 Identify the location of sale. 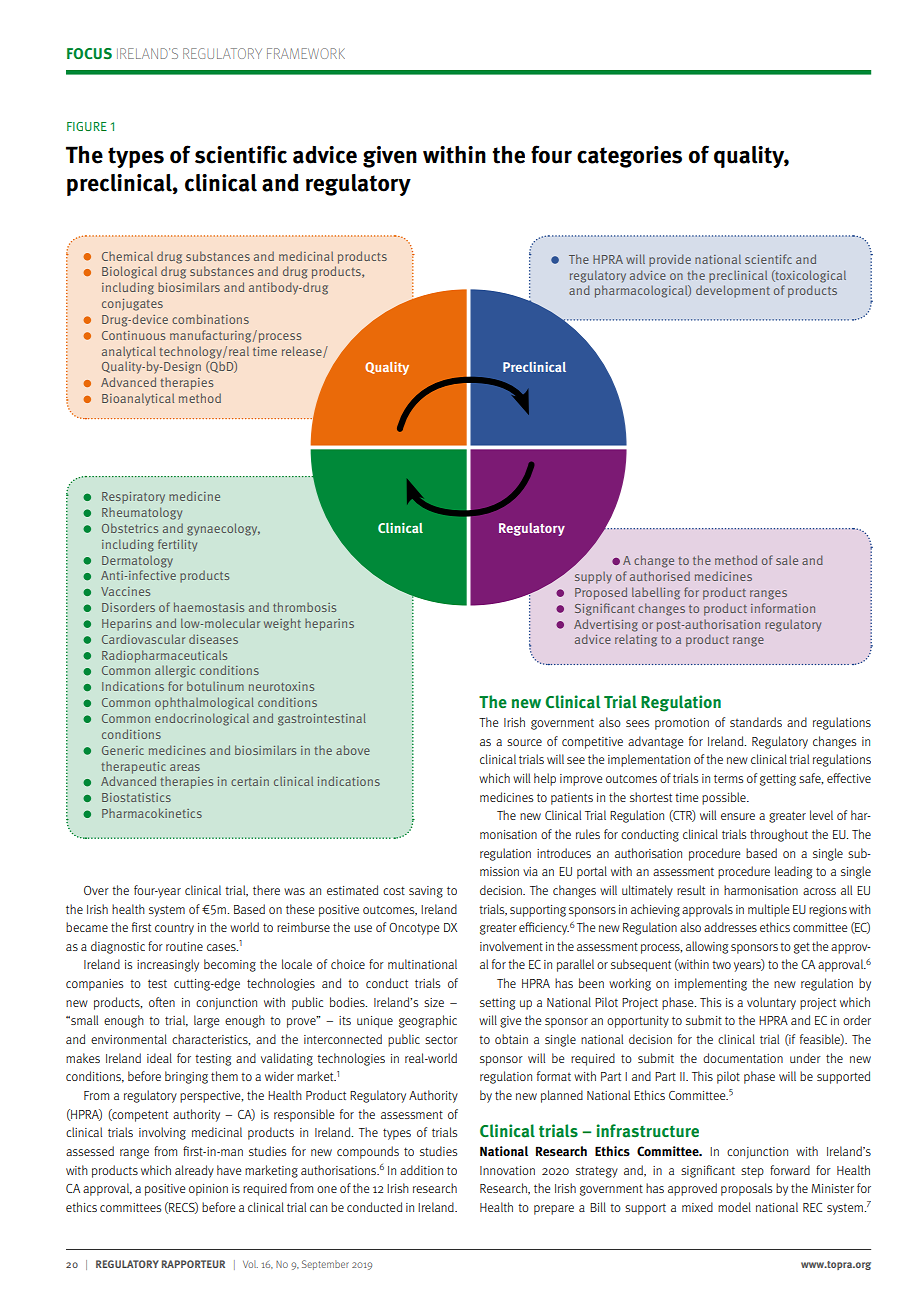
(787, 560).
